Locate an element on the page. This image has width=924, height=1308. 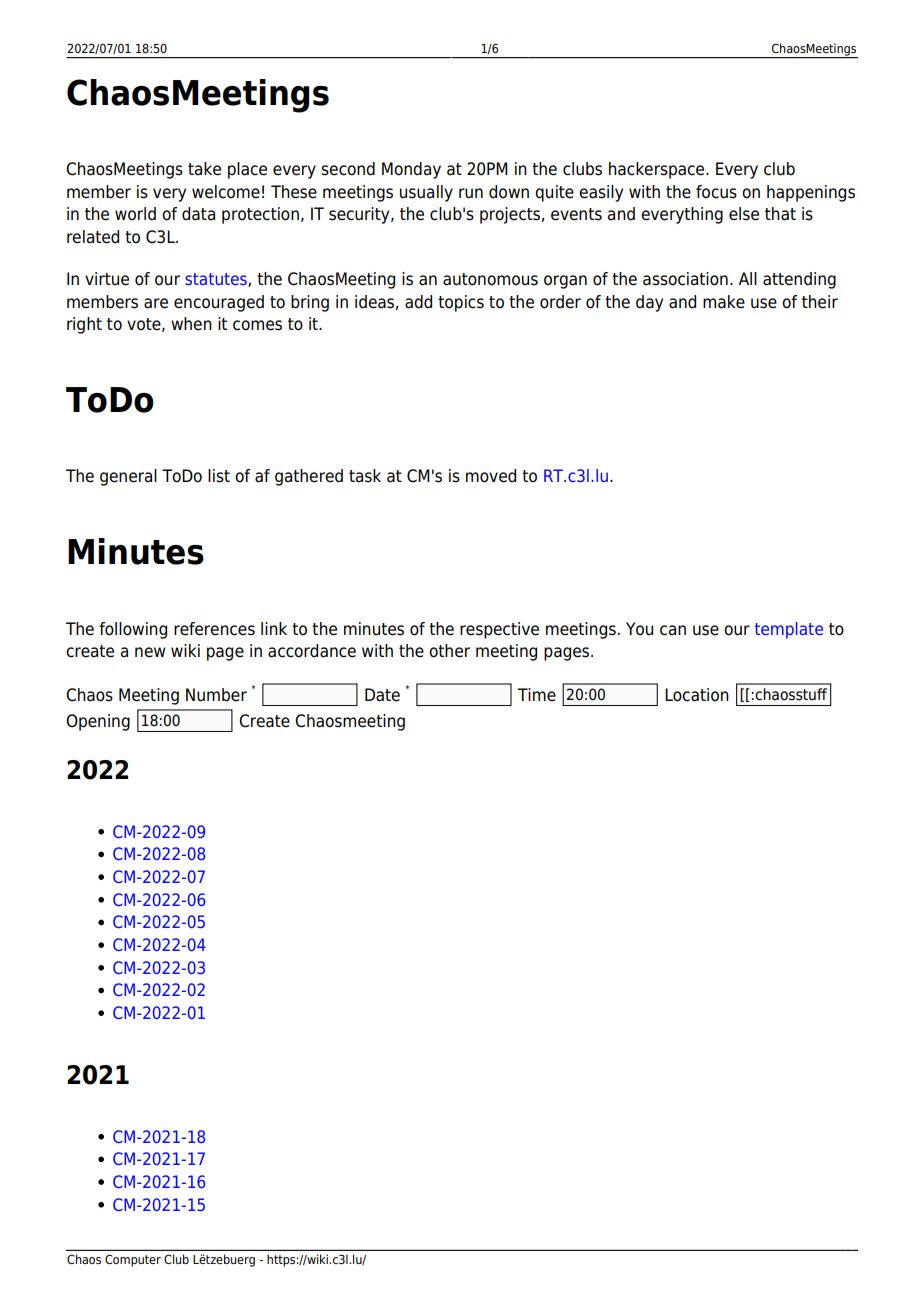
Opening is located at coordinates (98, 722).
